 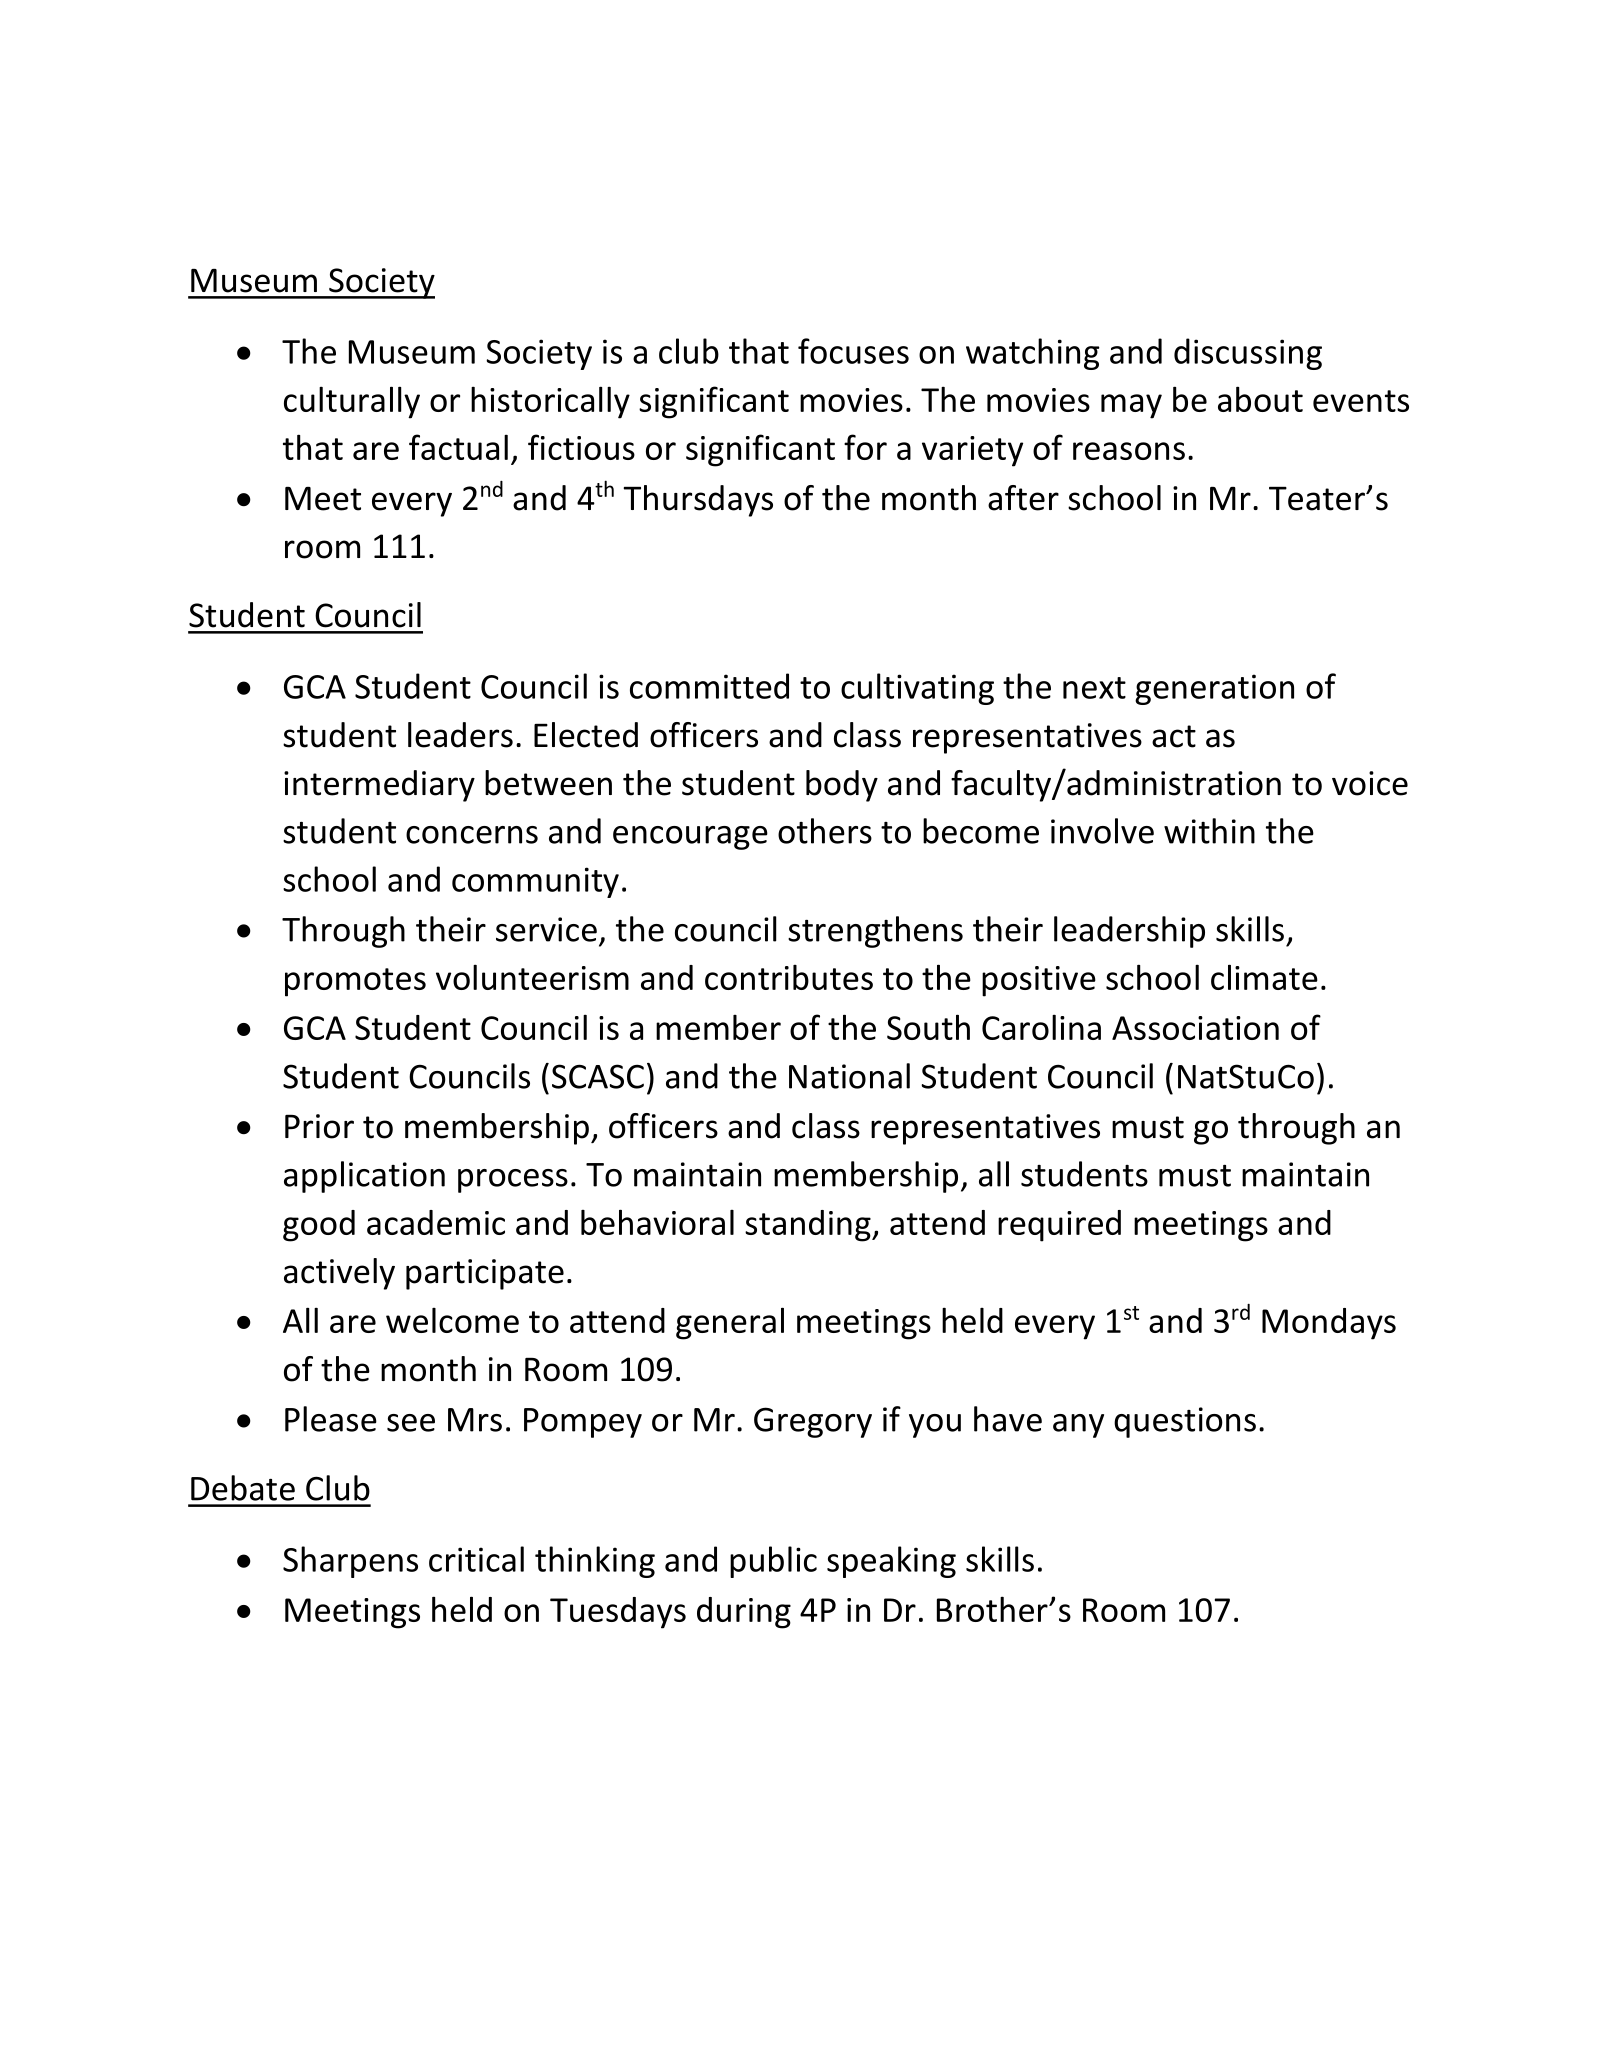 I want to click on culturally, so click(x=352, y=402).
